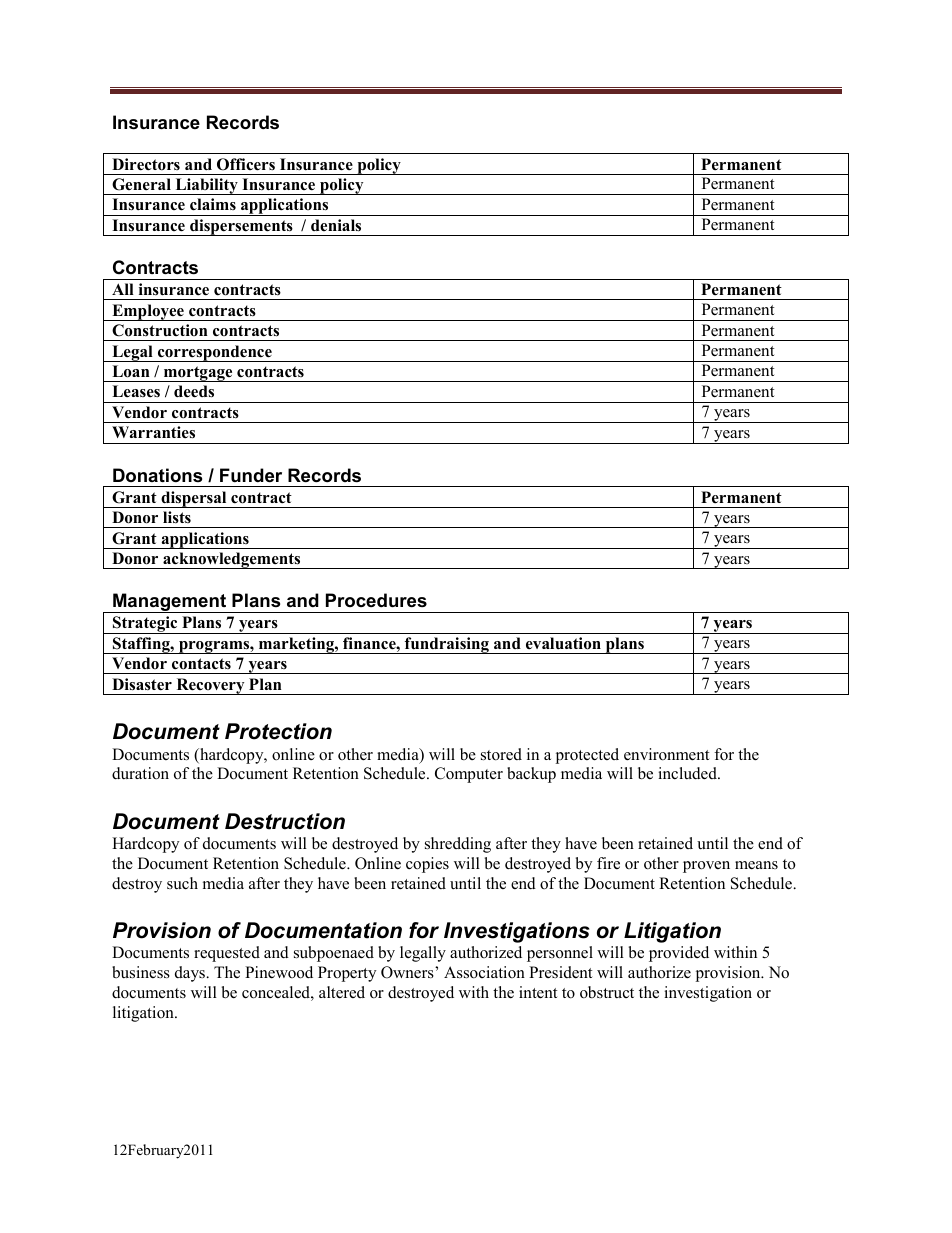 This screenshot has width=952, height=1233. Describe the element at coordinates (232, 560) in the screenshot. I see `acknowledgements` at that location.
